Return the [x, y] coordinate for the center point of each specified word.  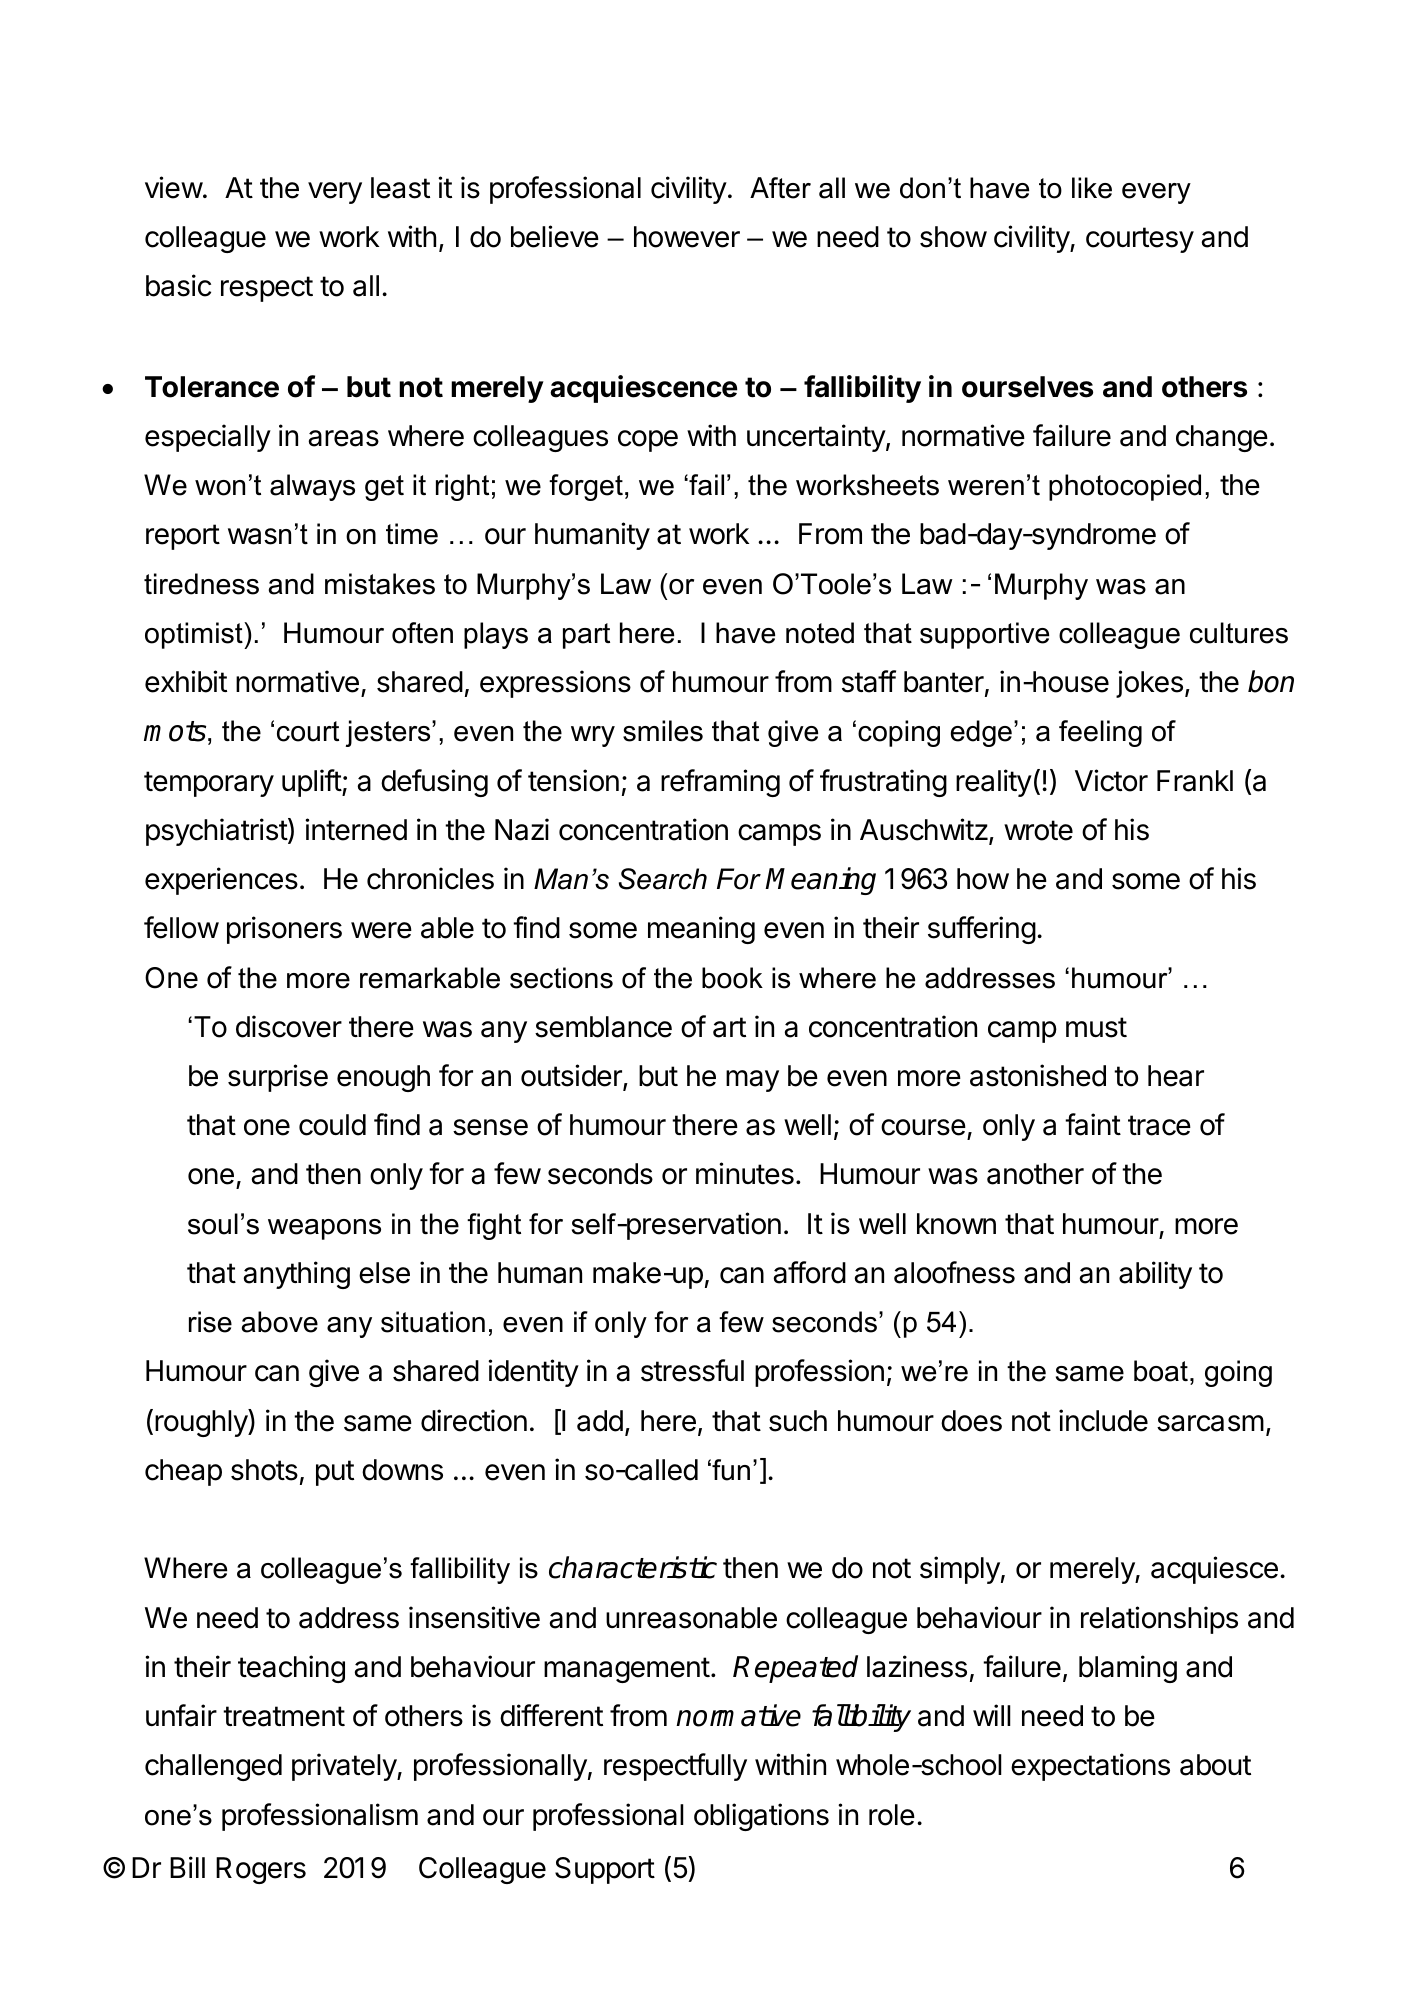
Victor [1111, 780]
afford [809, 1272]
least [400, 188]
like [1092, 188]
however [687, 237]
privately [345, 1767]
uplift [312, 783]
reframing [720, 783]
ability [1155, 1275]
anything [296, 1275]
